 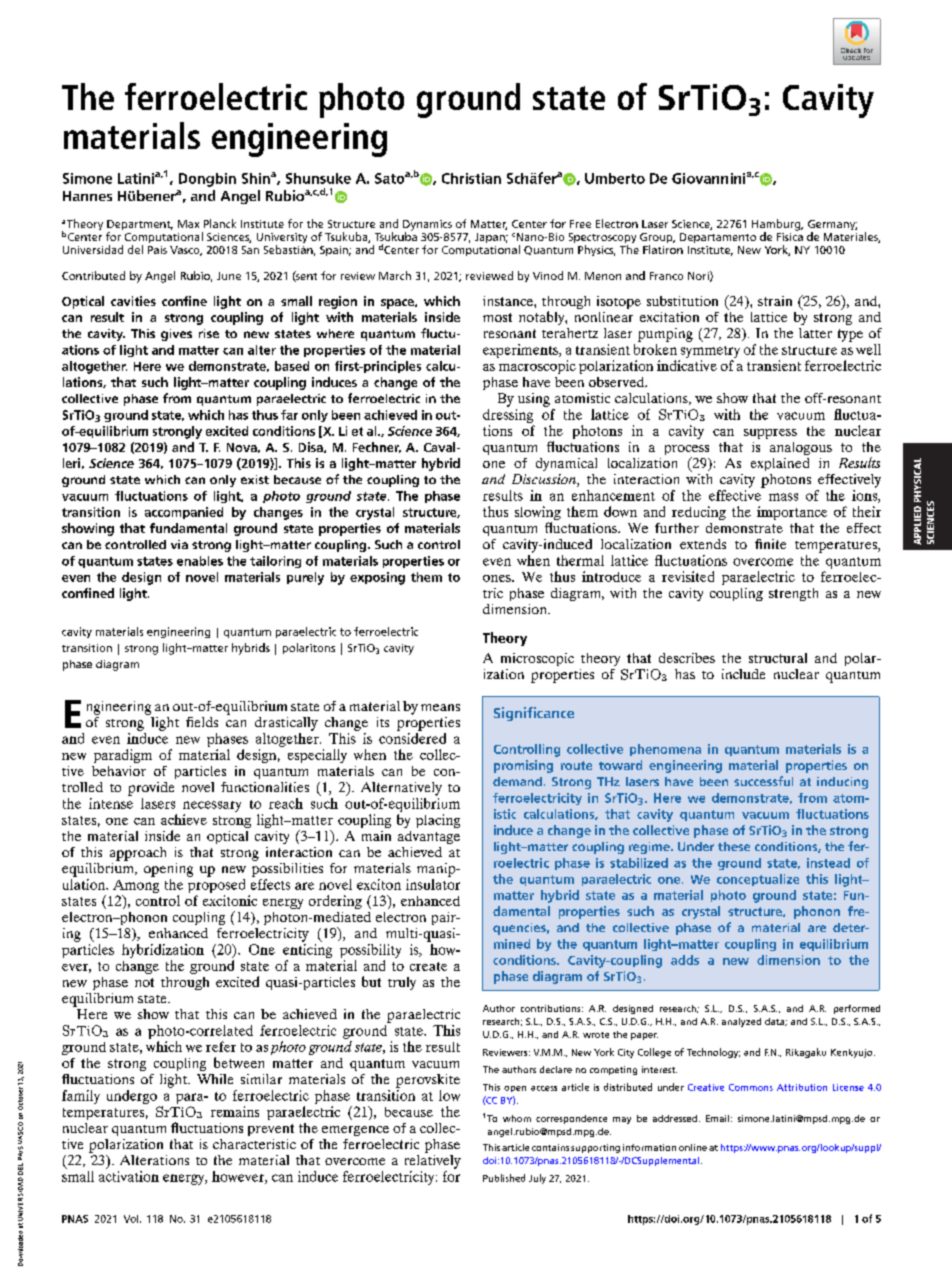 I want to click on exist, so click(x=255, y=479).
